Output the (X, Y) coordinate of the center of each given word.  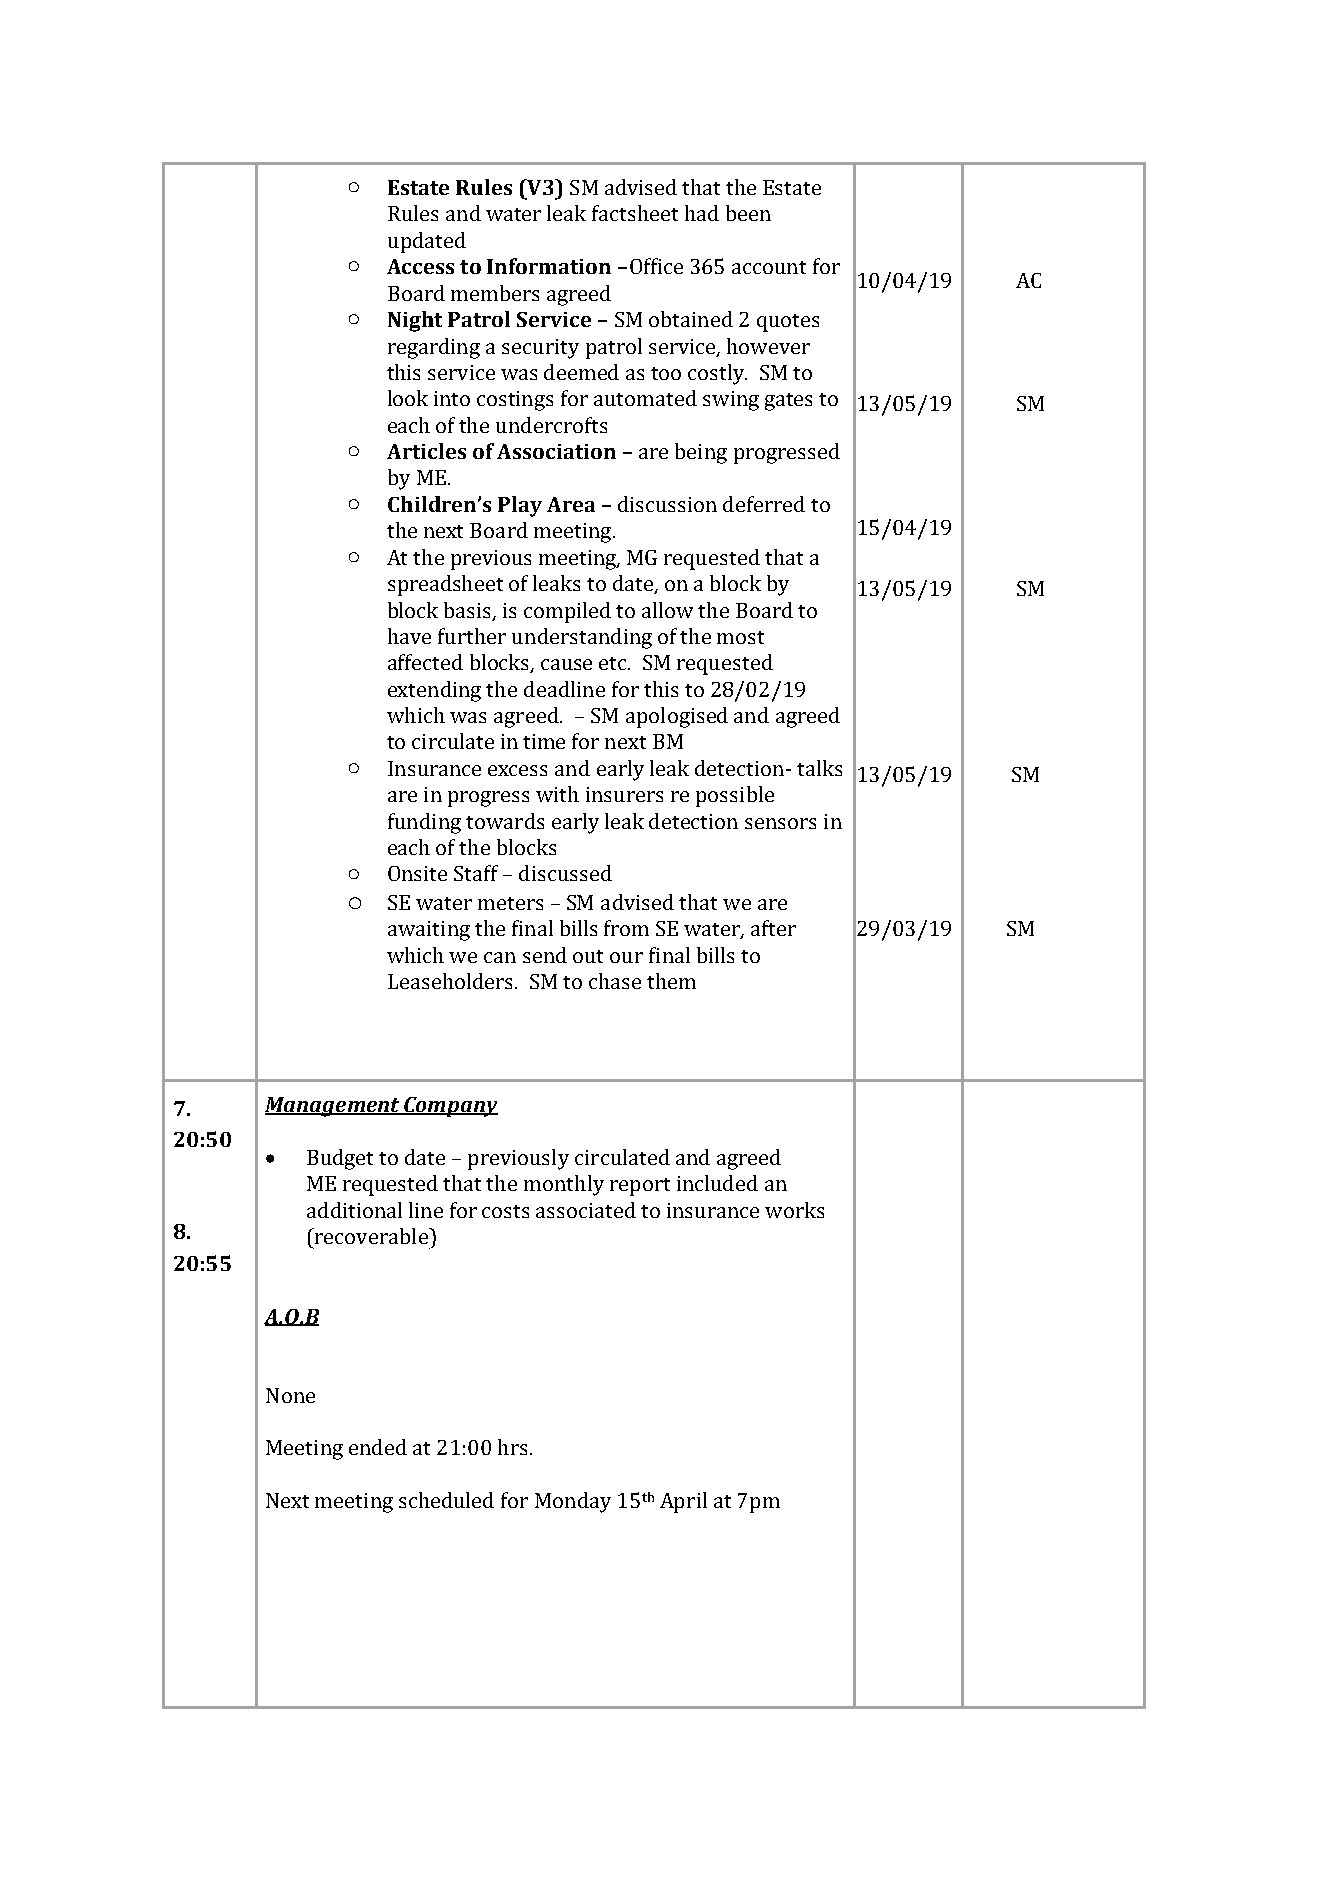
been (748, 213)
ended (378, 1447)
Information (549, 266)
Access (420, 266)
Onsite (417, 873)
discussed (565, 873)
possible (735, 796)
